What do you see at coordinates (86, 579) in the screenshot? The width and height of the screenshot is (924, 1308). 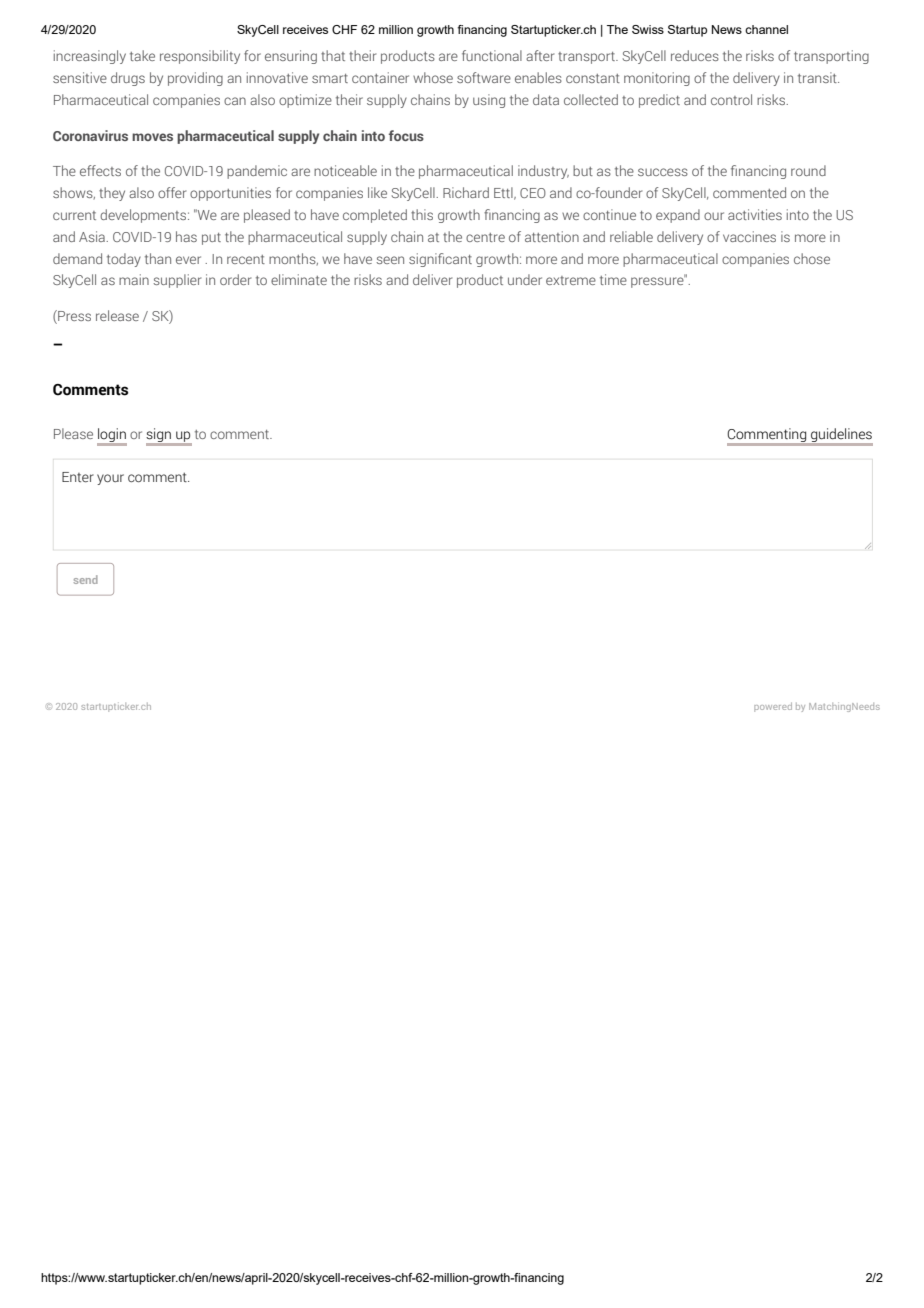 I see `send` at bounding box center [86, 579].
